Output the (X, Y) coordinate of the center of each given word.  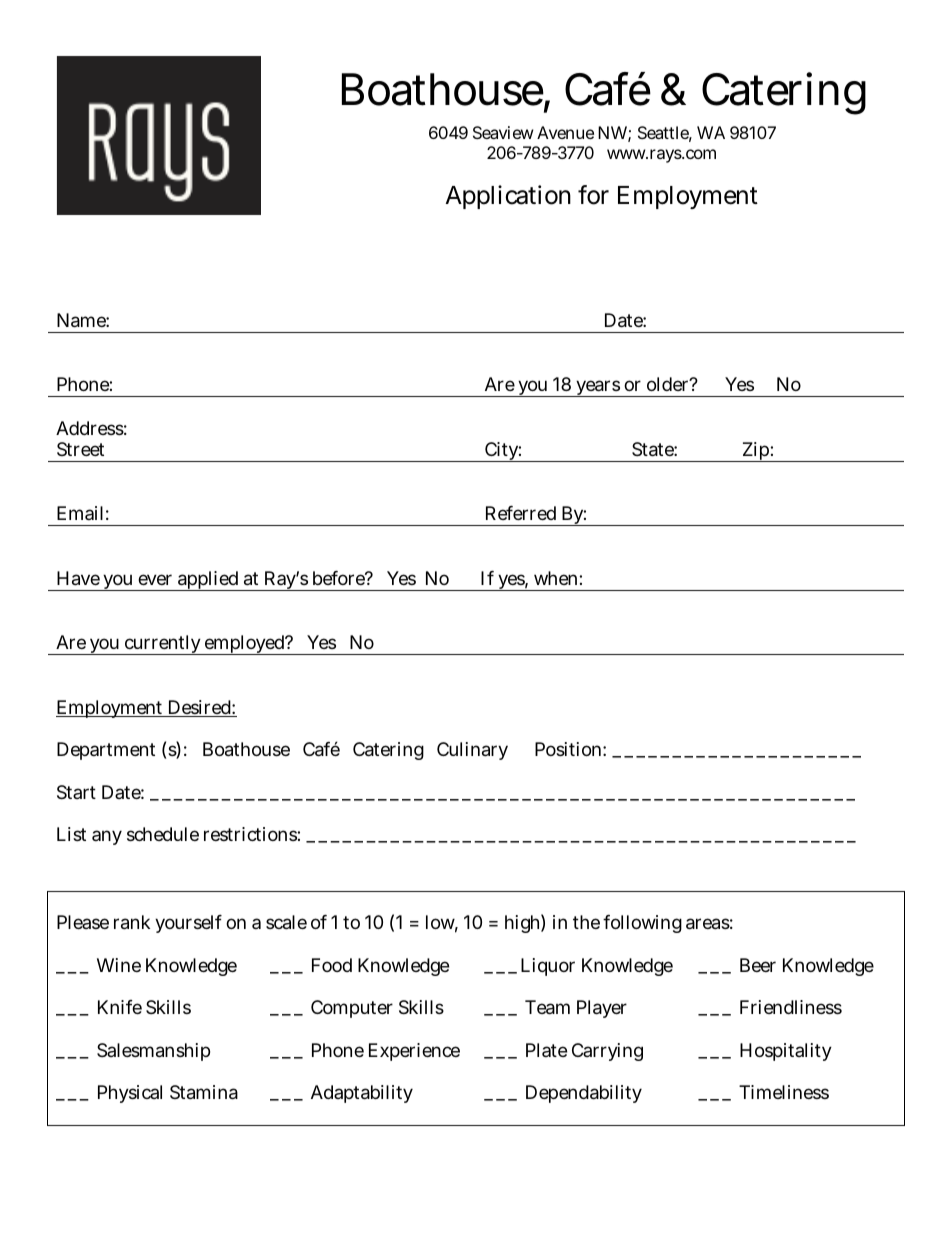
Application (508, 197)
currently (163, 645)
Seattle (665, 134)
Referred (521, 513)
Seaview (503, 132)
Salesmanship (153, 1052)
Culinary (472, 751)
